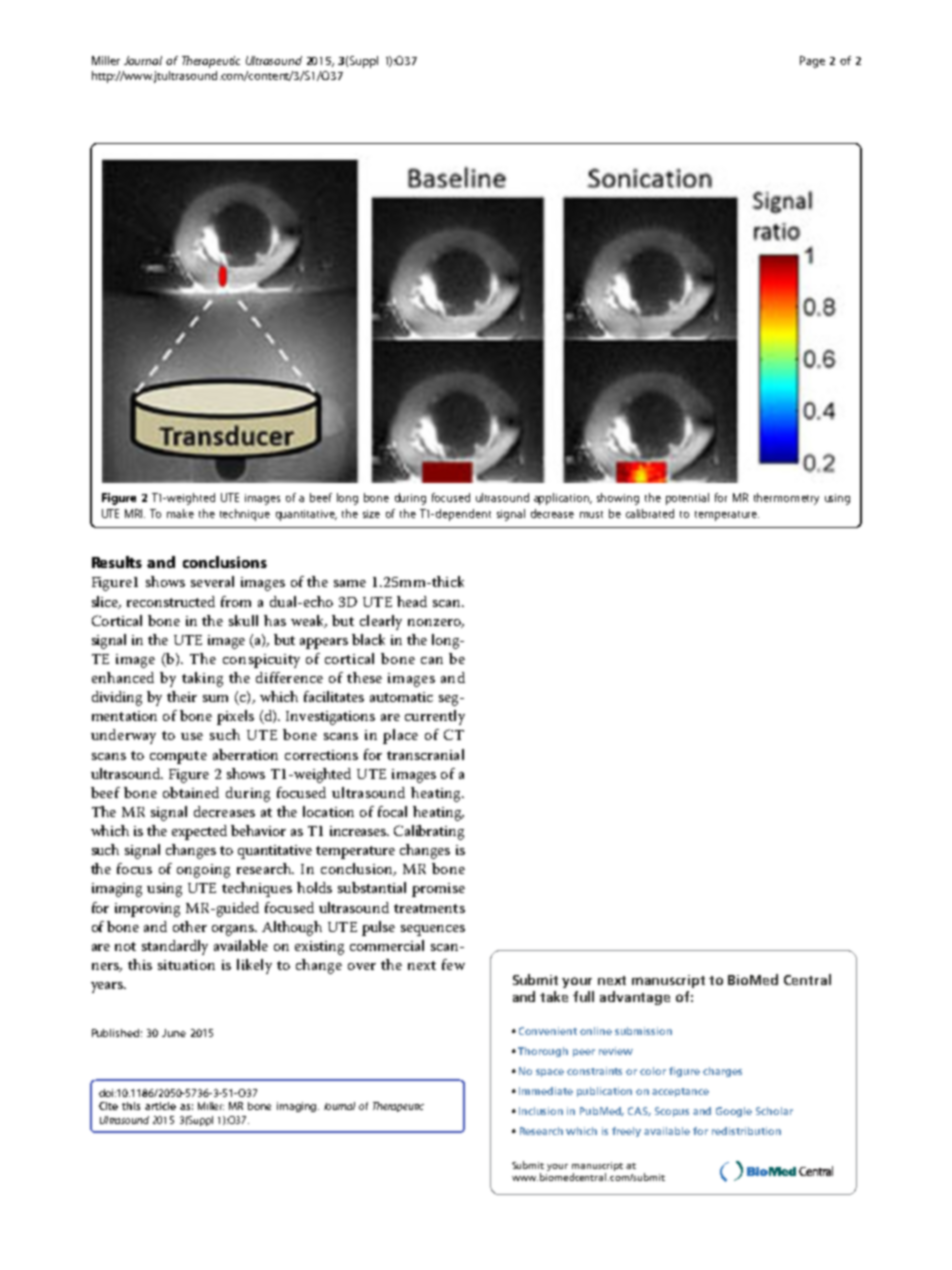 The height and width of the screenshot is (1270, 952). Describe the element at coordinates (687, 499) in the screenshot. I see `potential` at that location.
